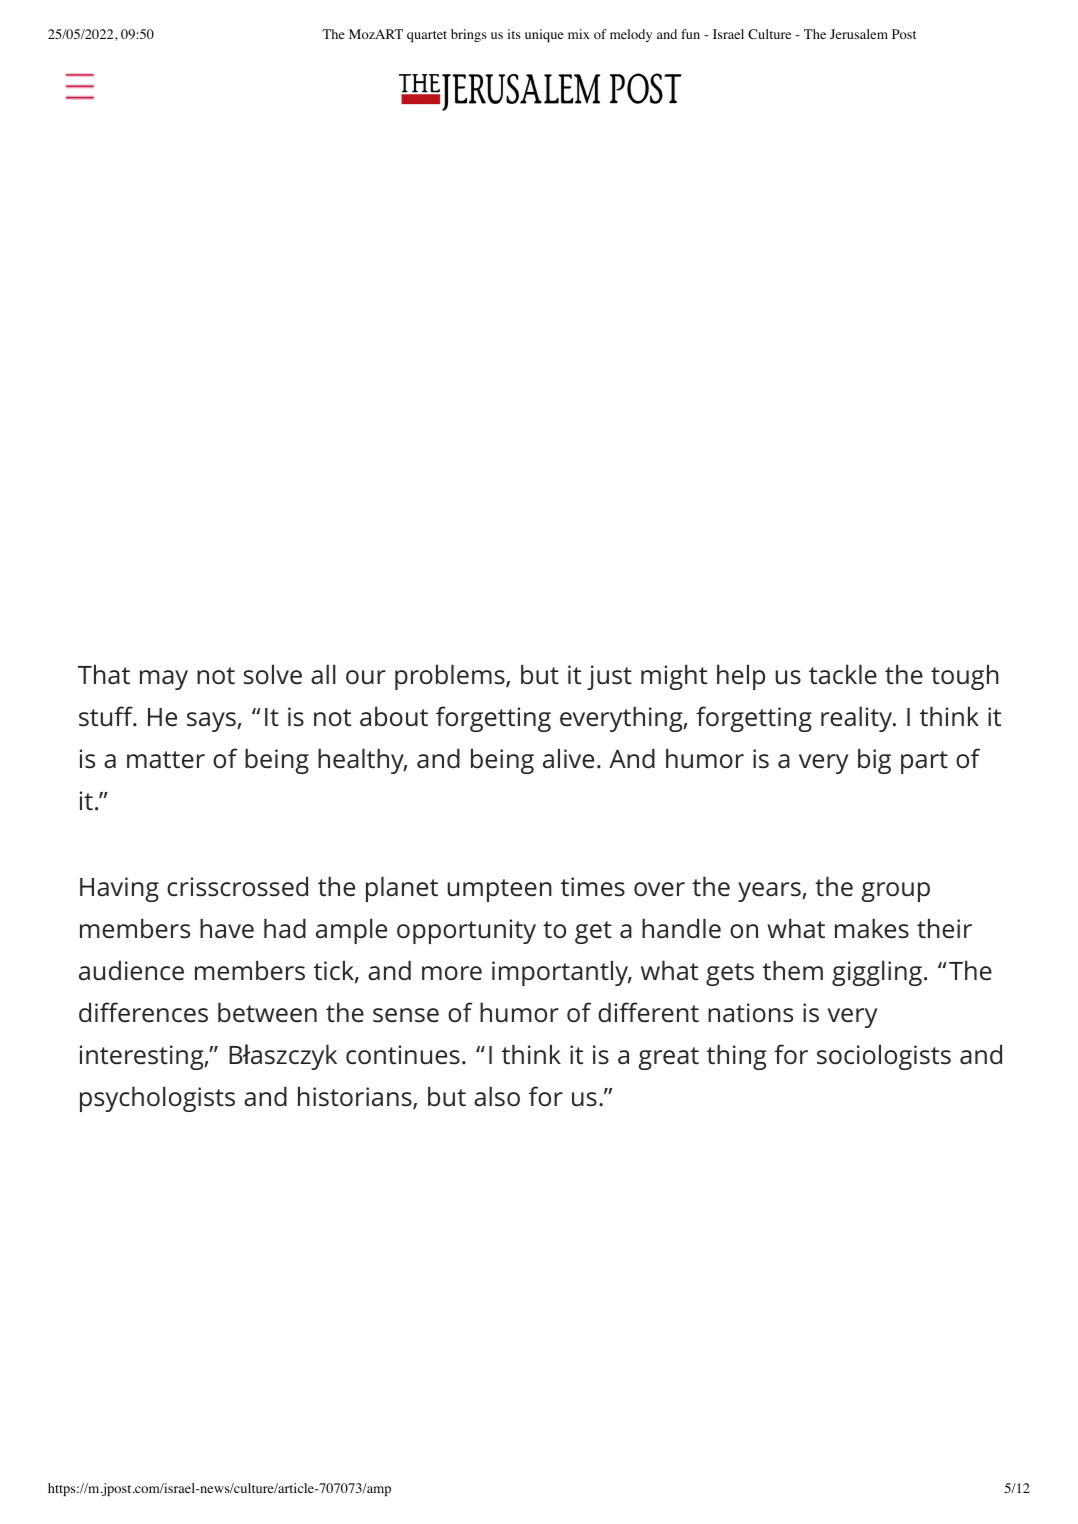 The image size is (1078, 1524). I want to click on Jerusalem, so click(859, 34).
